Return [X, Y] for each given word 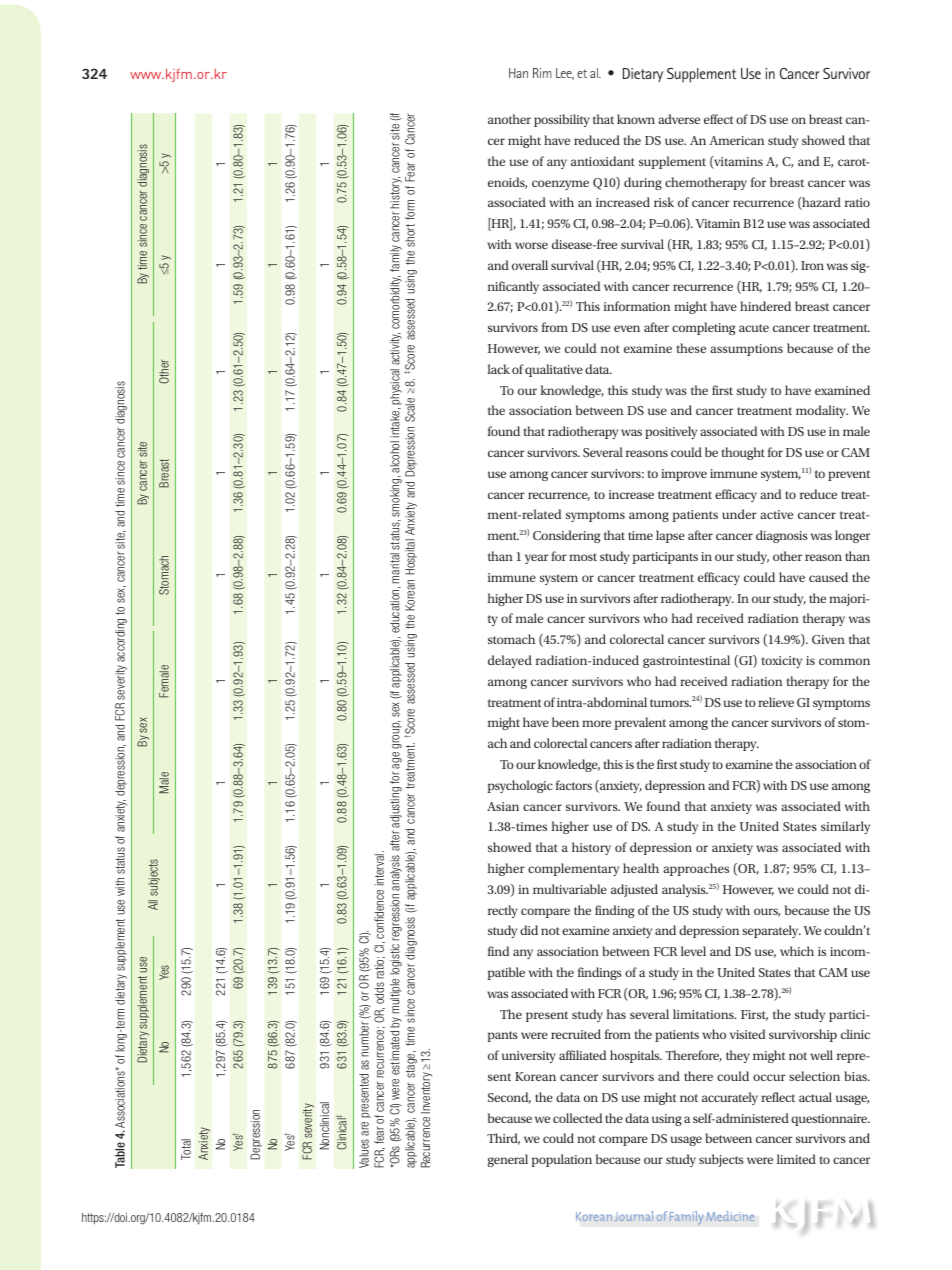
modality [822, 411]
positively [671, 432]
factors [574, 785]
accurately [730, 1098]
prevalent [640, 723]
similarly [845, 827]
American [736, 140]
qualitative [554, 370]
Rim [542, 73]
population [562, 1160]
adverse [679, 119]
